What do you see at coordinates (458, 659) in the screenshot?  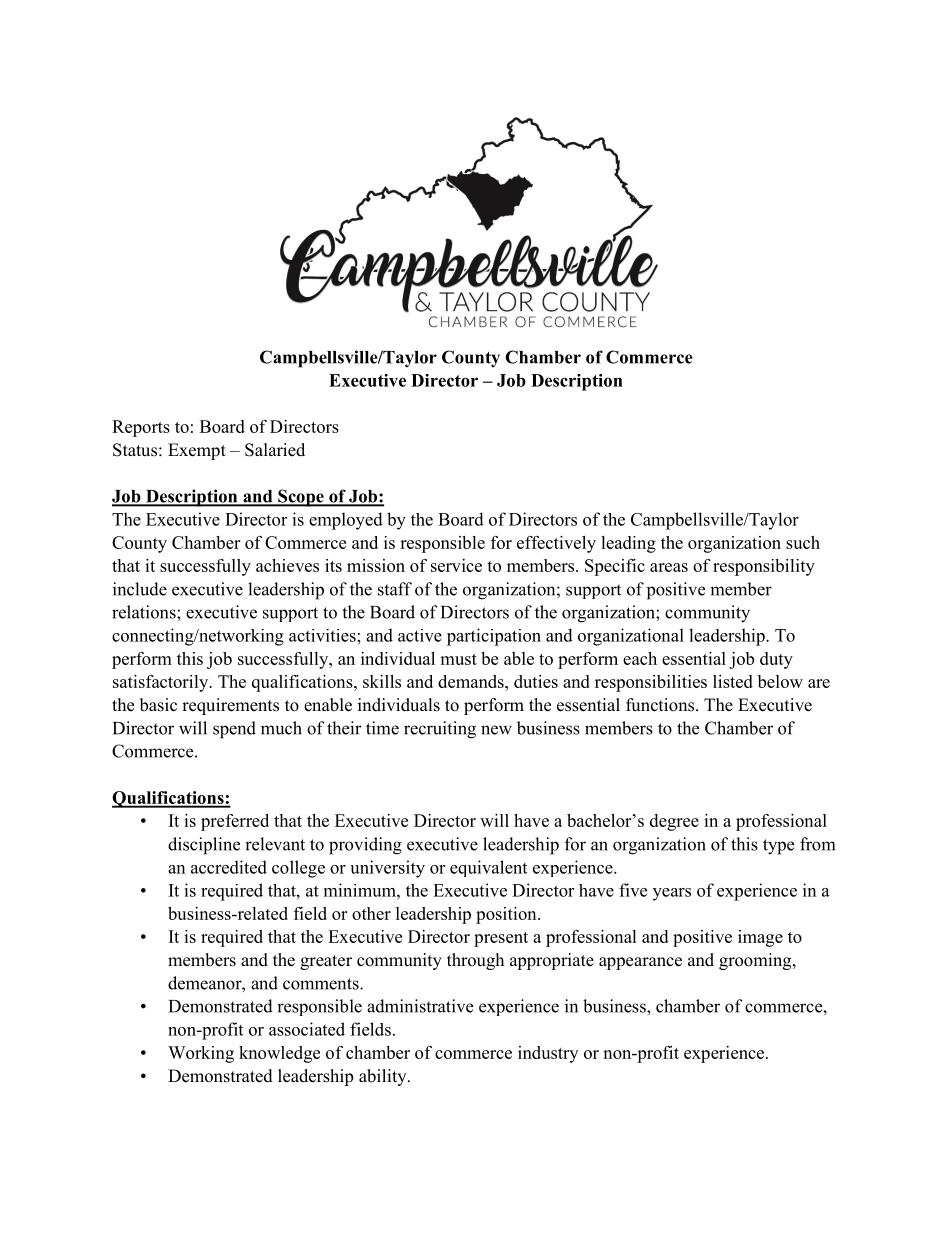 I see `must` at bounding box center [458, 659].
